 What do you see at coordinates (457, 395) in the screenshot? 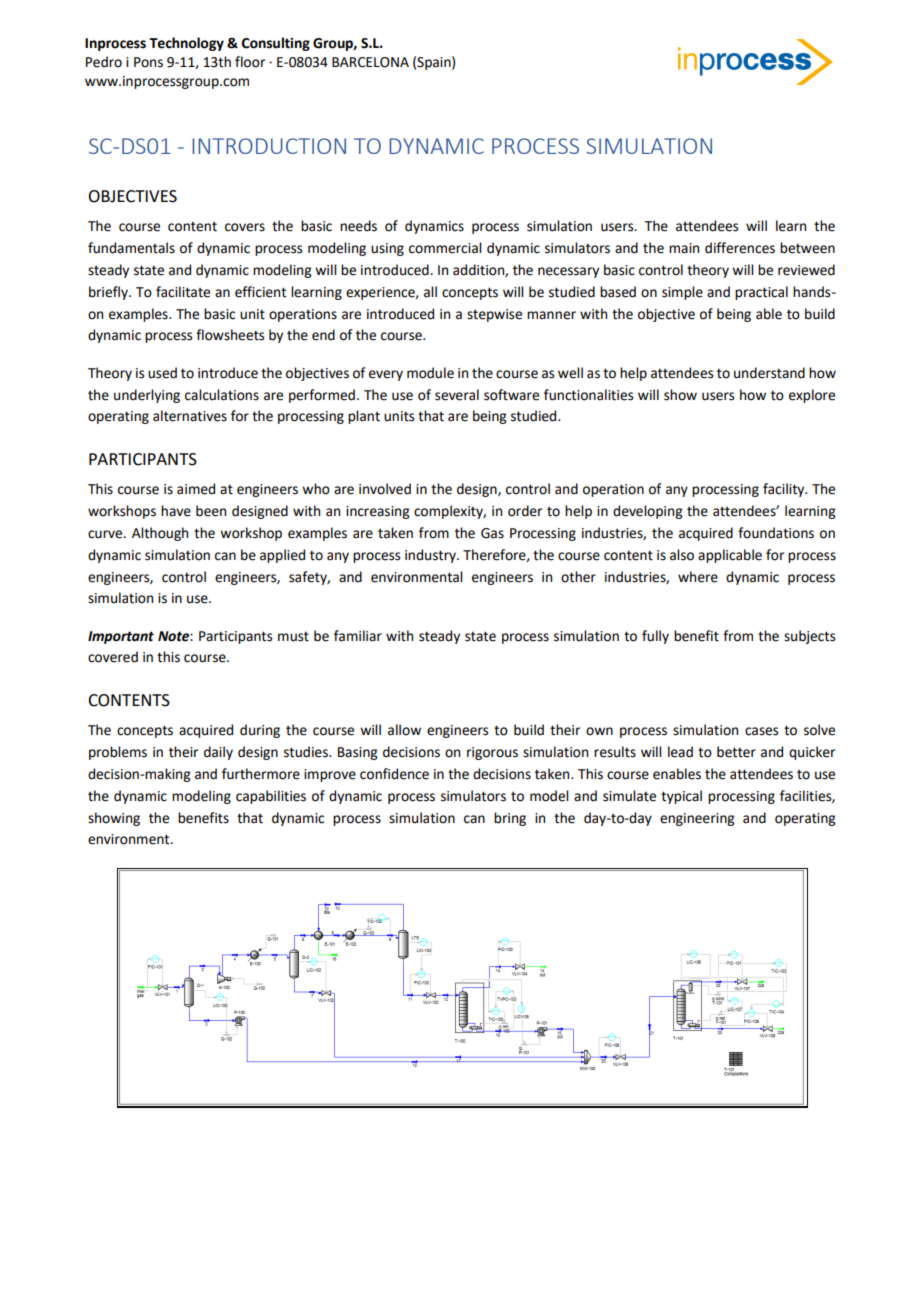
I see `several` at bounding box center [457, 395].
